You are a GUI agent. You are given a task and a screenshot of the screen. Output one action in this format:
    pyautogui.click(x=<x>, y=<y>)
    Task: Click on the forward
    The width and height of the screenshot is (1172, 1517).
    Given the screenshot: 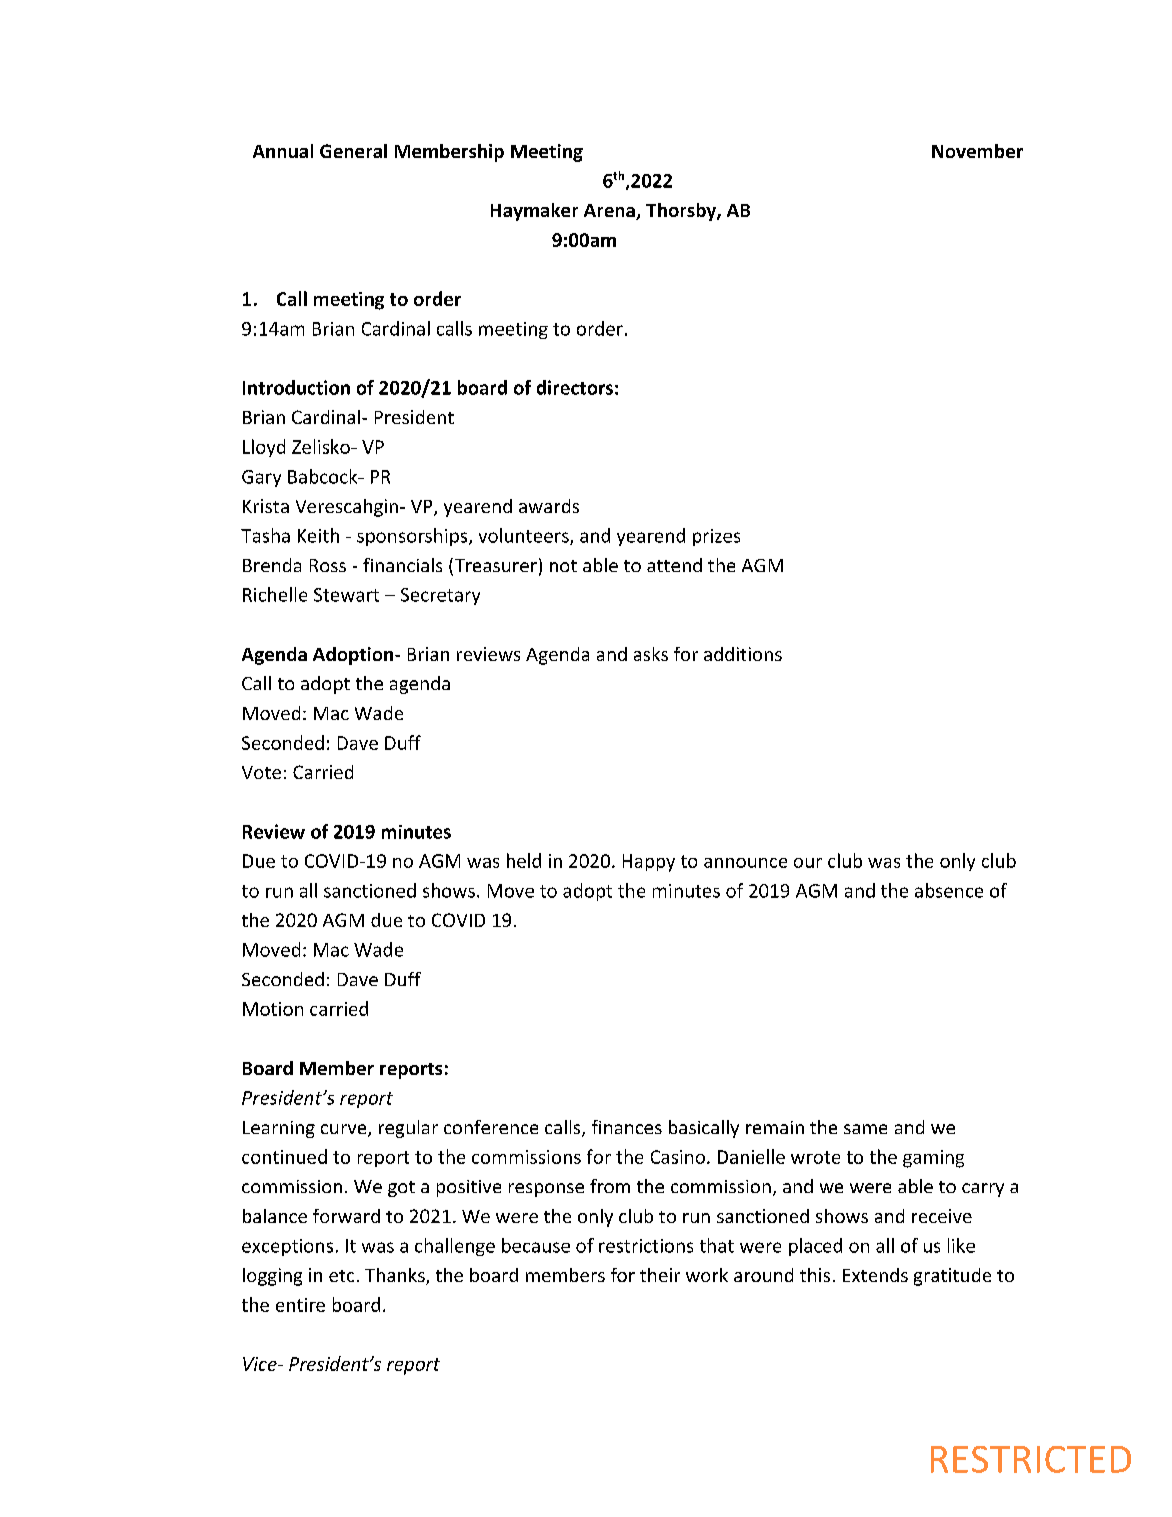 What is the action you would take?
    pyautogui.click(x=346, y=1216)
